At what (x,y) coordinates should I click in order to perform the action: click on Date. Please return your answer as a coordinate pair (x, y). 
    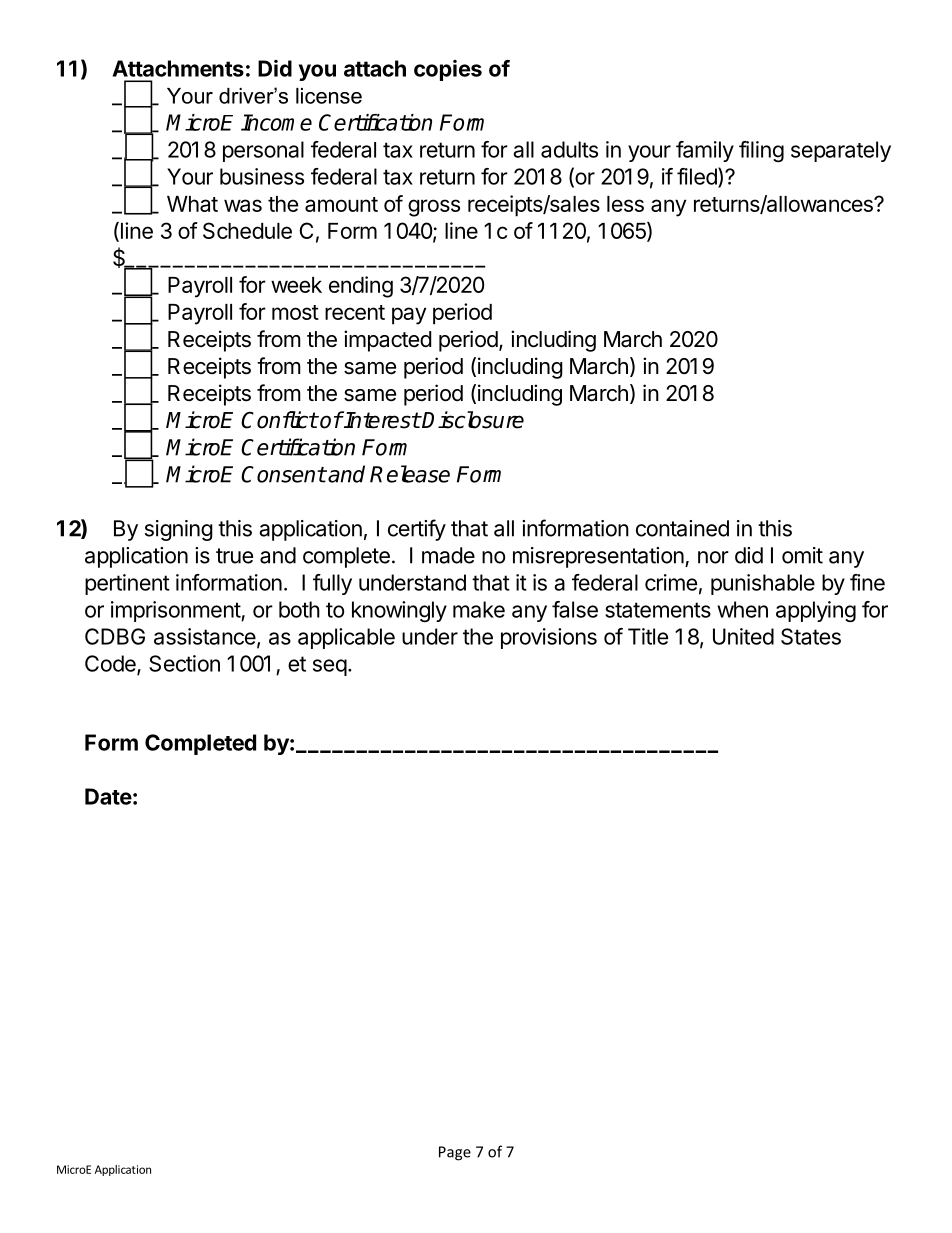
    Looking at the image, I should click on (108, 796).
